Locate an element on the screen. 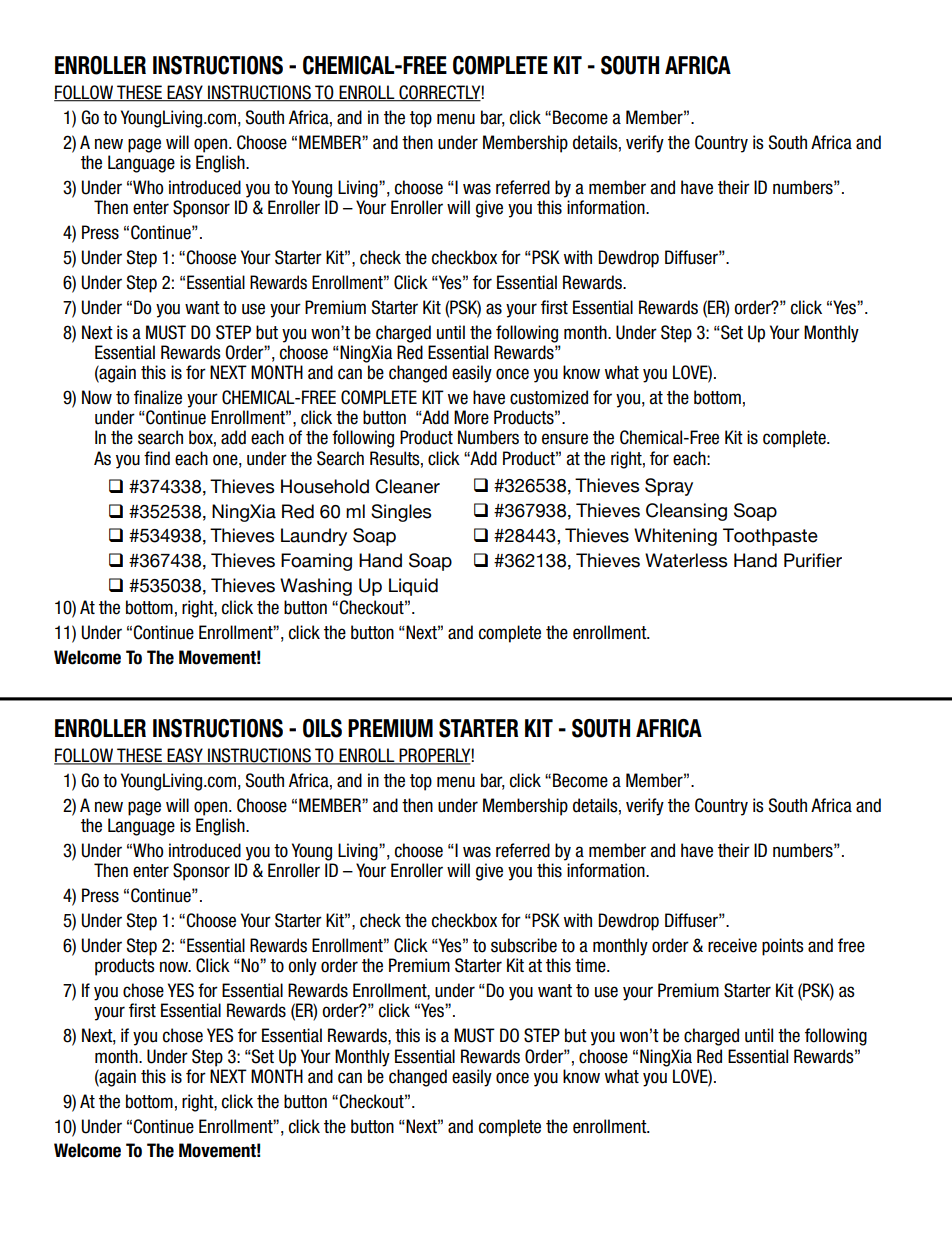 The image size is (952, 1233). Purifier is located at coordinates (813, 560).
